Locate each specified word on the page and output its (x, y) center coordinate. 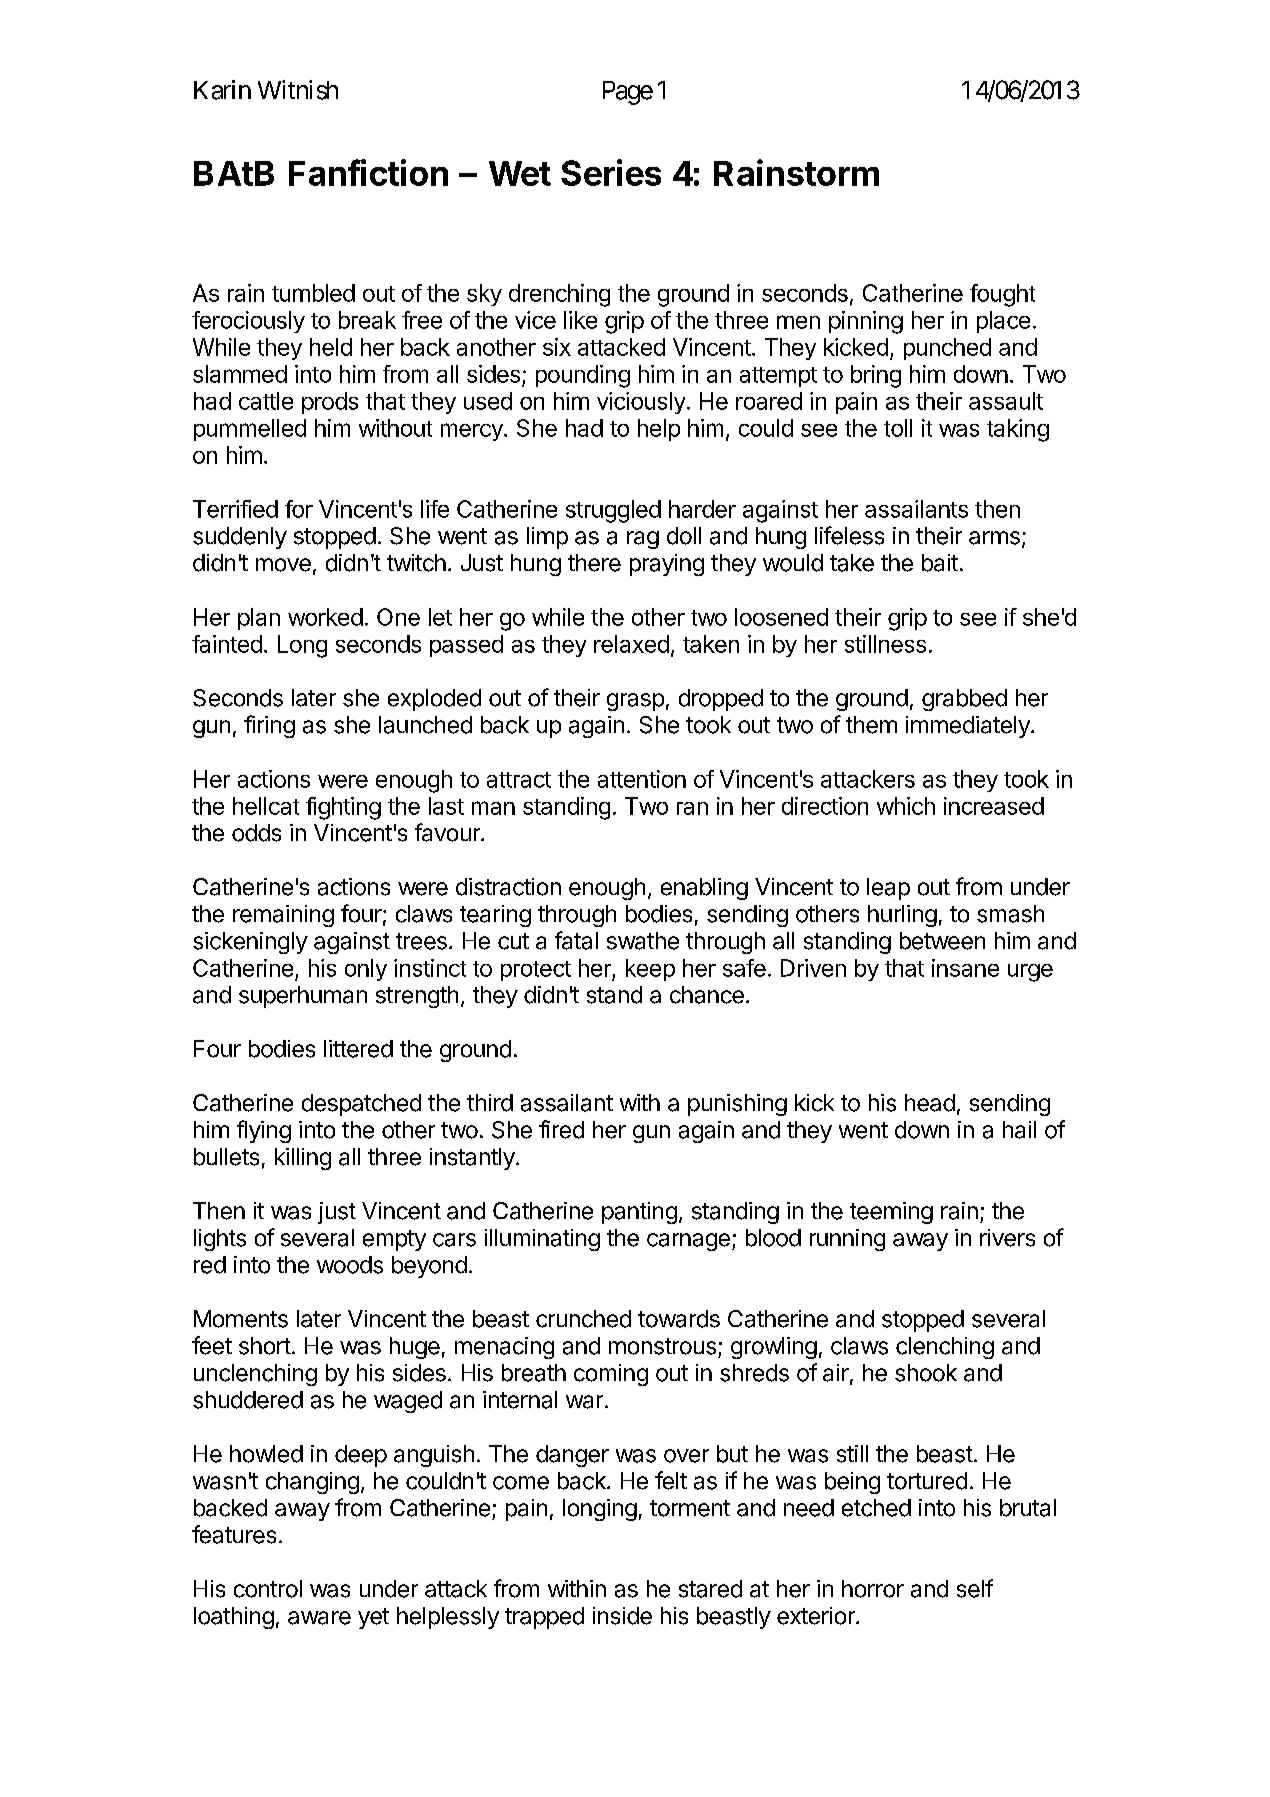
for (299, 509)
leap (888, 889)
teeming (891, 1213)
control (268, 1589)
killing (303, 1159)
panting (639, 1213)
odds (256, 833)
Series (611, 172)
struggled (613, 511)
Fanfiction (368, 172)
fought (1002, 295)
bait (940, 563)
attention (642, 779)
